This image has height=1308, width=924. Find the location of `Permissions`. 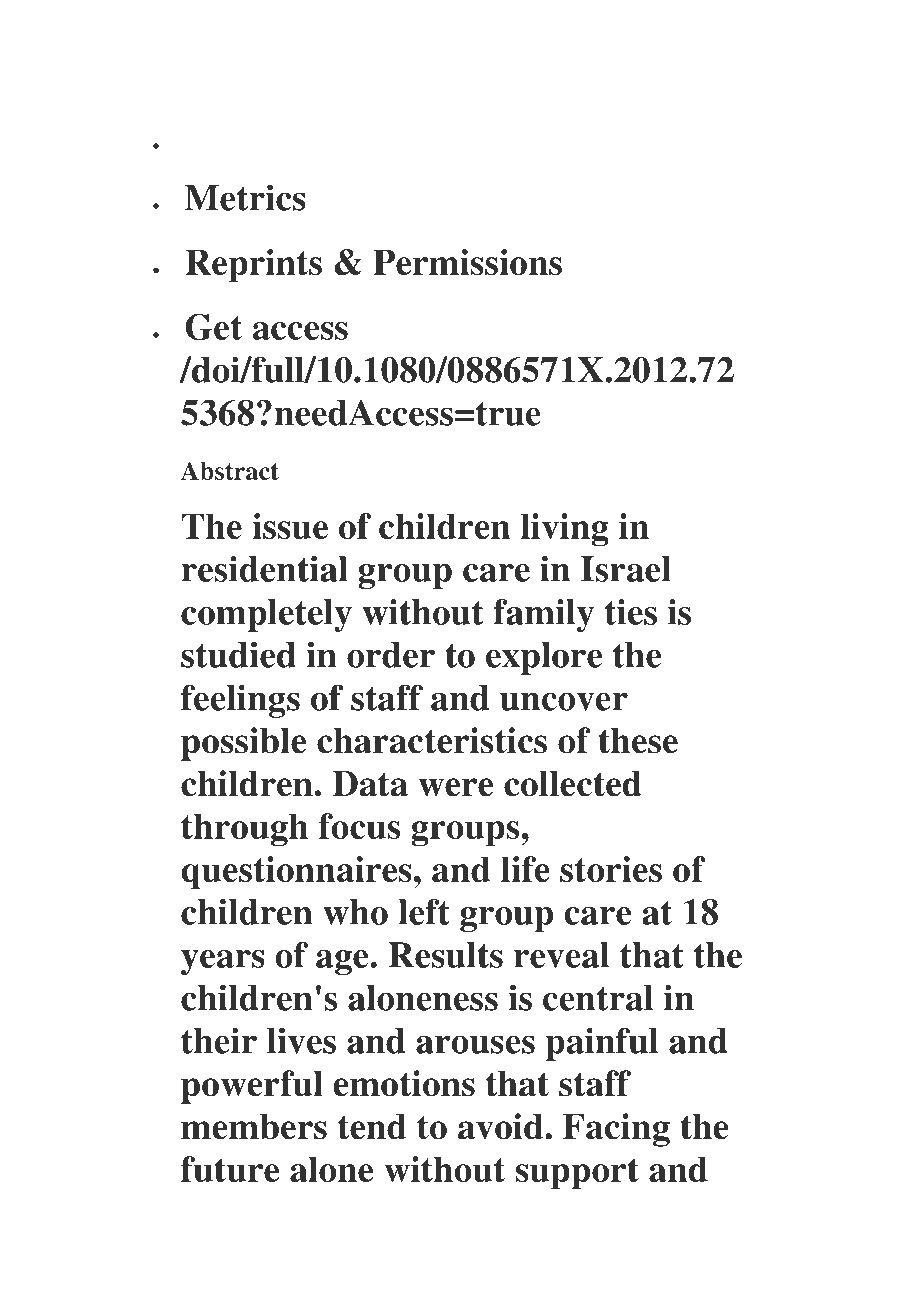

Permissions is located at coordinates (467, 262).
